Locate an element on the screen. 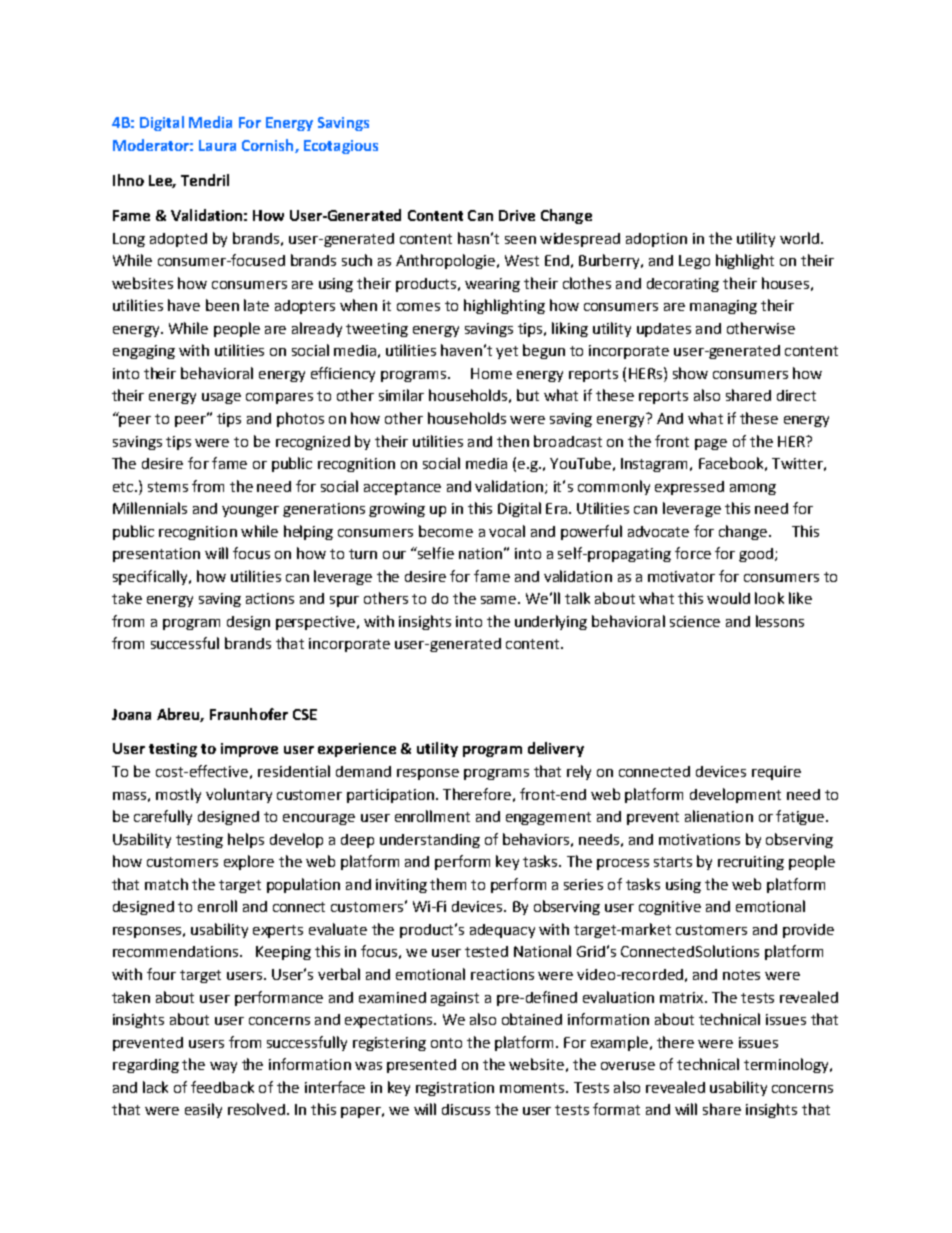 The width and height of the screenshot is (952, 1233). underlying is located at coordinates (551, 622).
